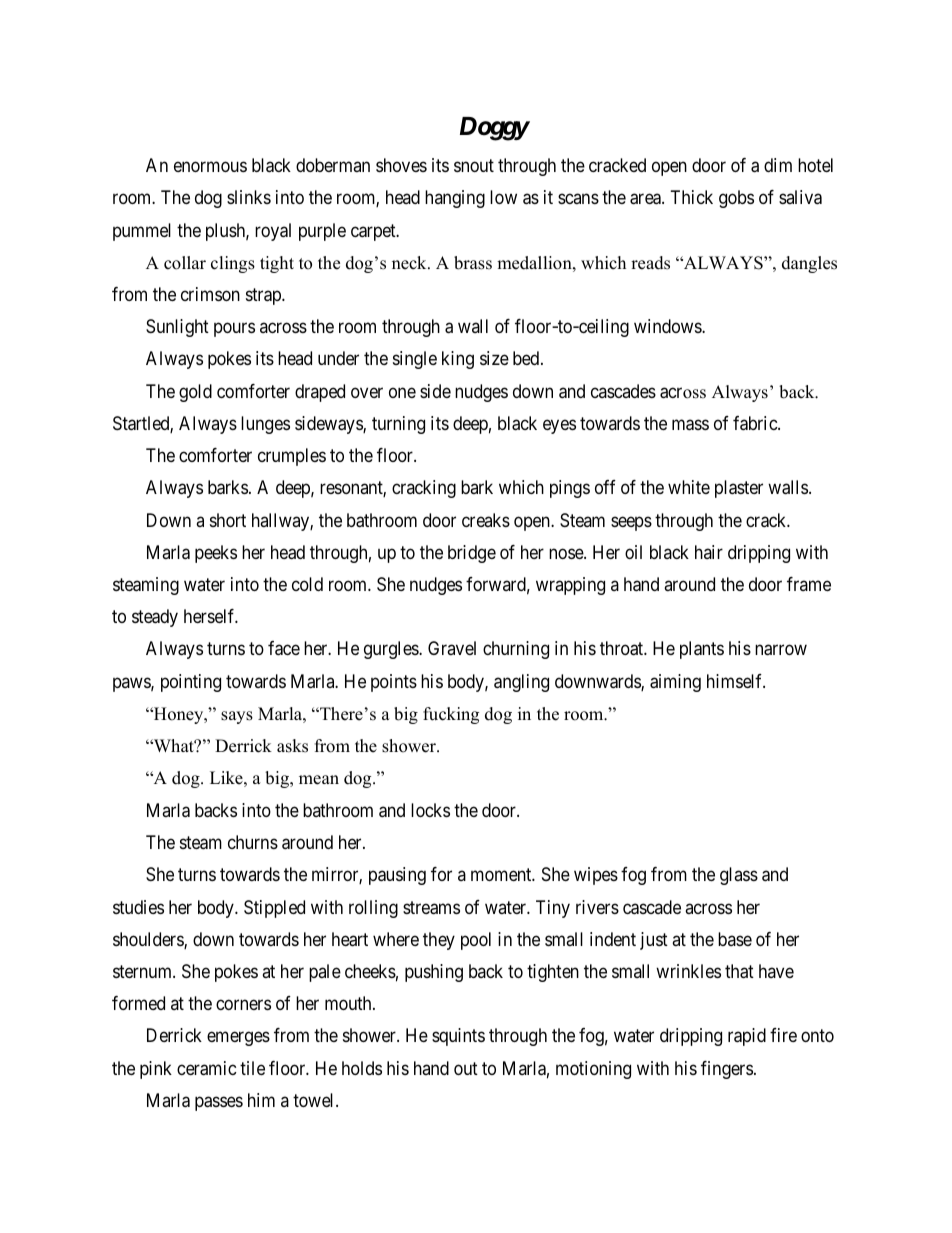 The image size is (952, 1233). Describe the element at coordinates (593, 1070) in the screenshot. I see `motioning` at that location.
